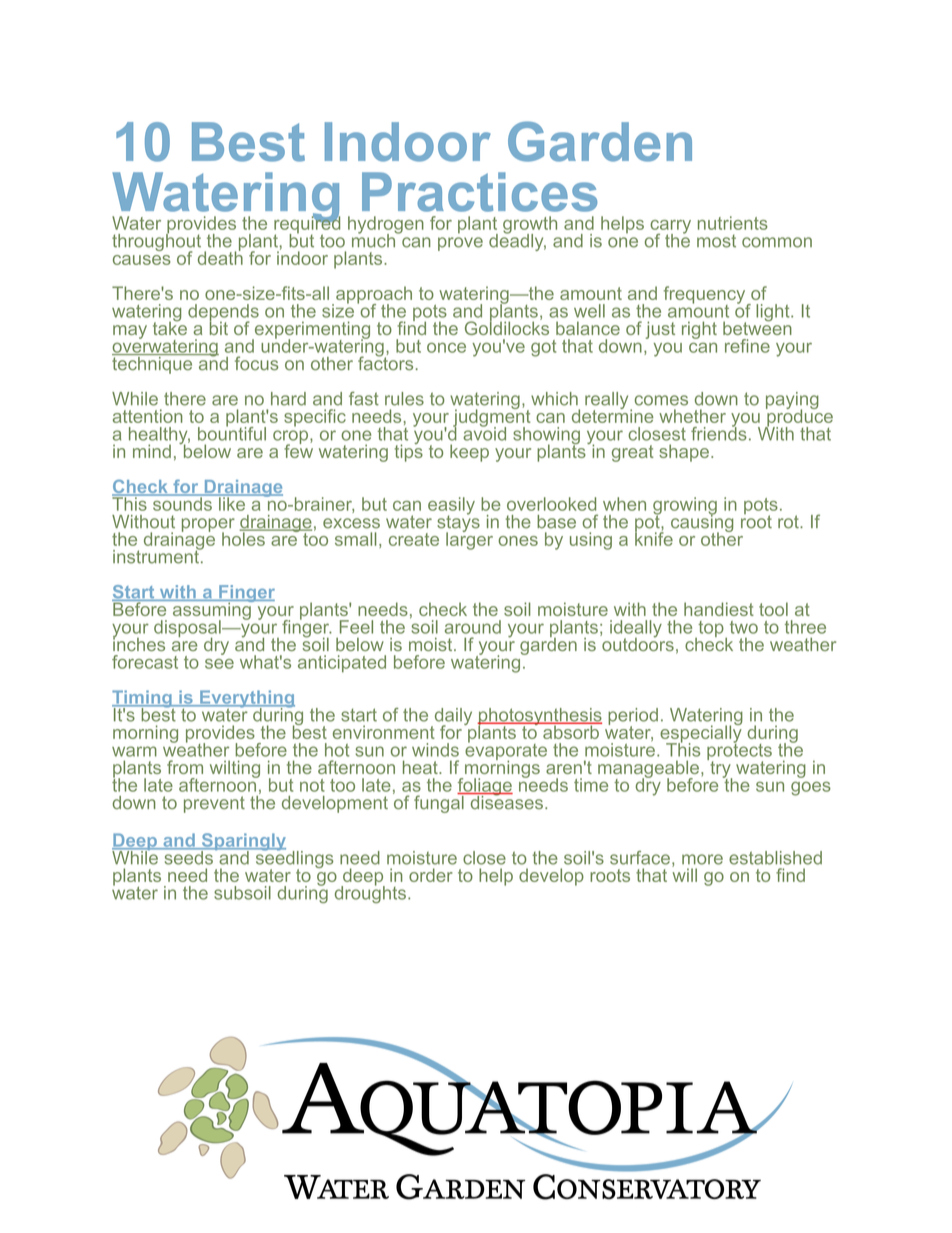  What do you see at coordinates (156, 242) in the page?
I see `throughout` at bounding box center [156, 242].
